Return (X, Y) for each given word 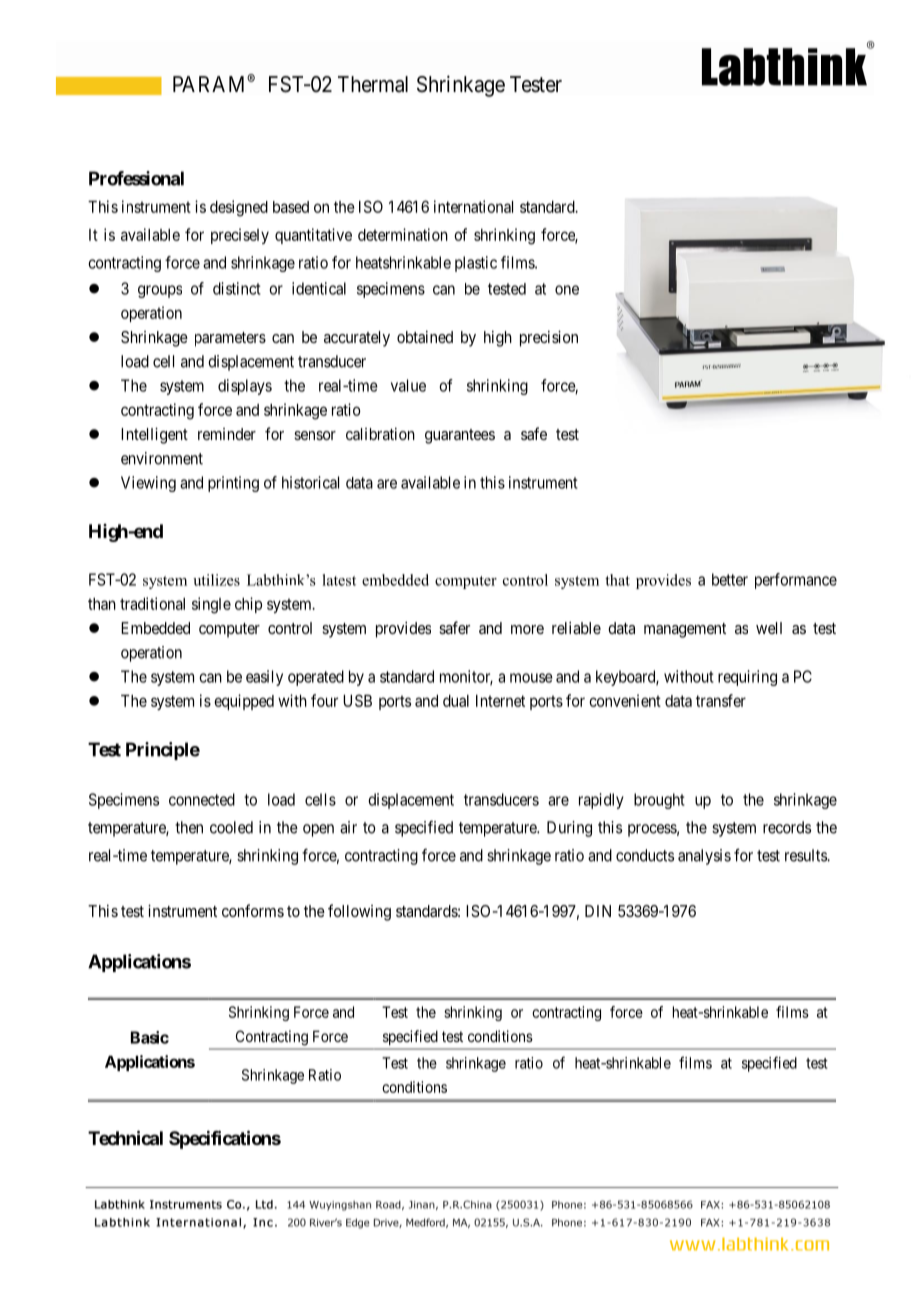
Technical (125, 1137)
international (473, 206)
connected (202, 799)
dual (456, 701)
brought (659, 801)
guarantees (460, 436)
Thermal (373, 84)
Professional (136, 178)
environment (162, 458)
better (730, 579)
